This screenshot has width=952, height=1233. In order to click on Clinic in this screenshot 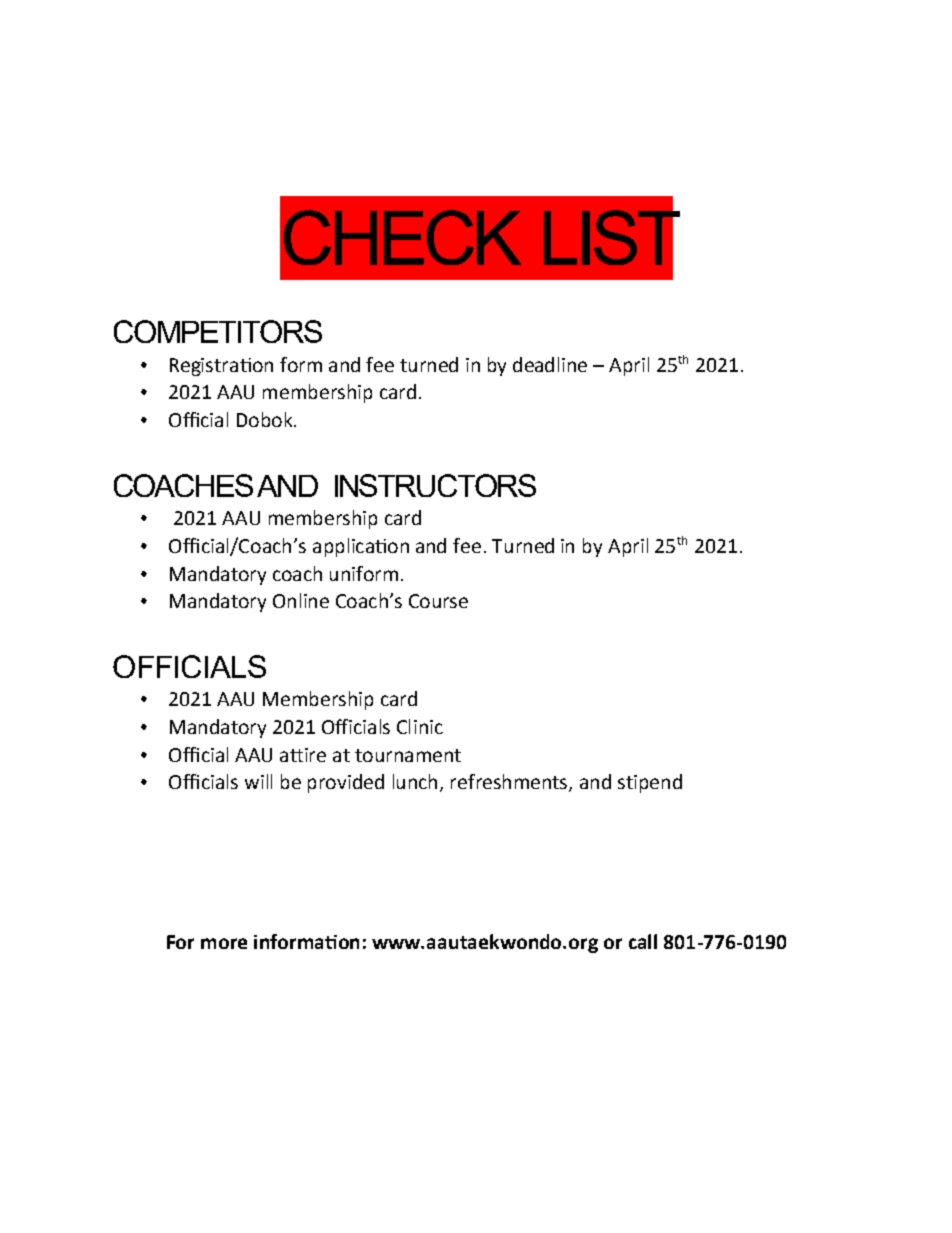, I will do `click(420, 726)`.
